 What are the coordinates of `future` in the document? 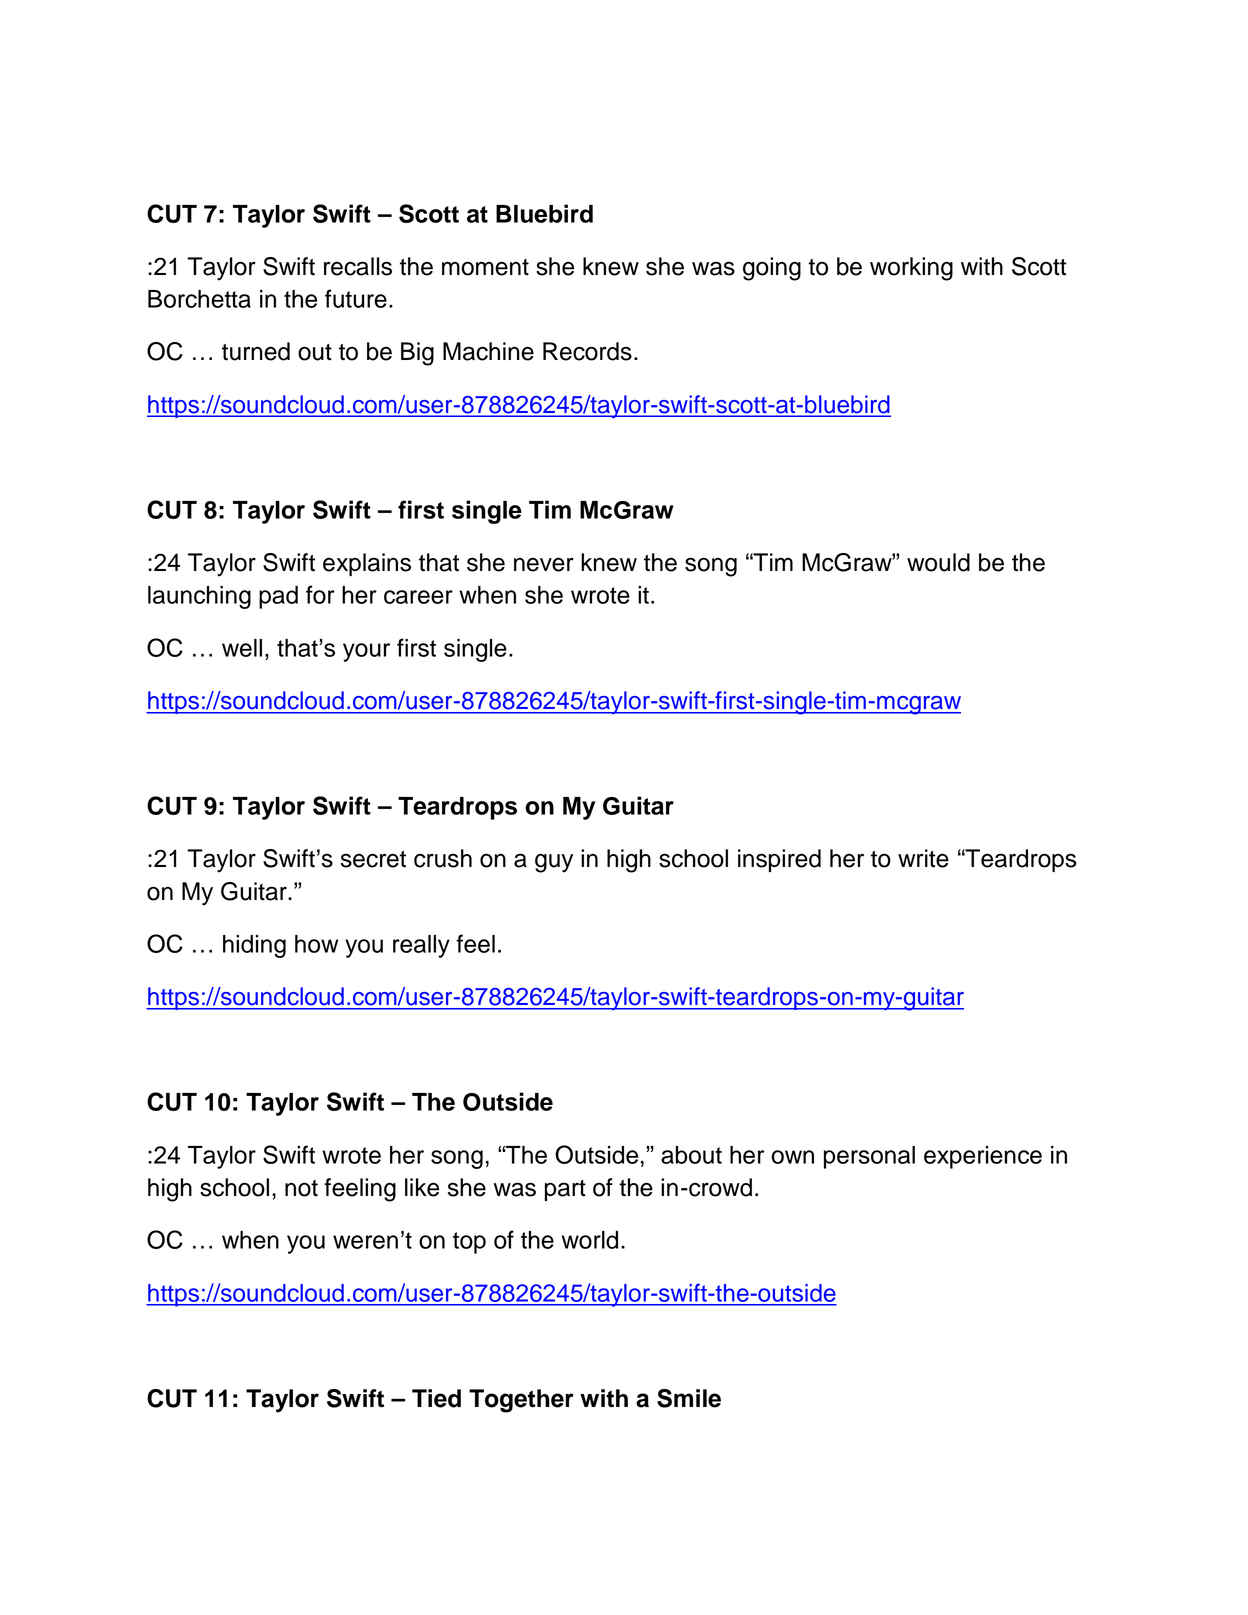 It's located at (356, 298).
